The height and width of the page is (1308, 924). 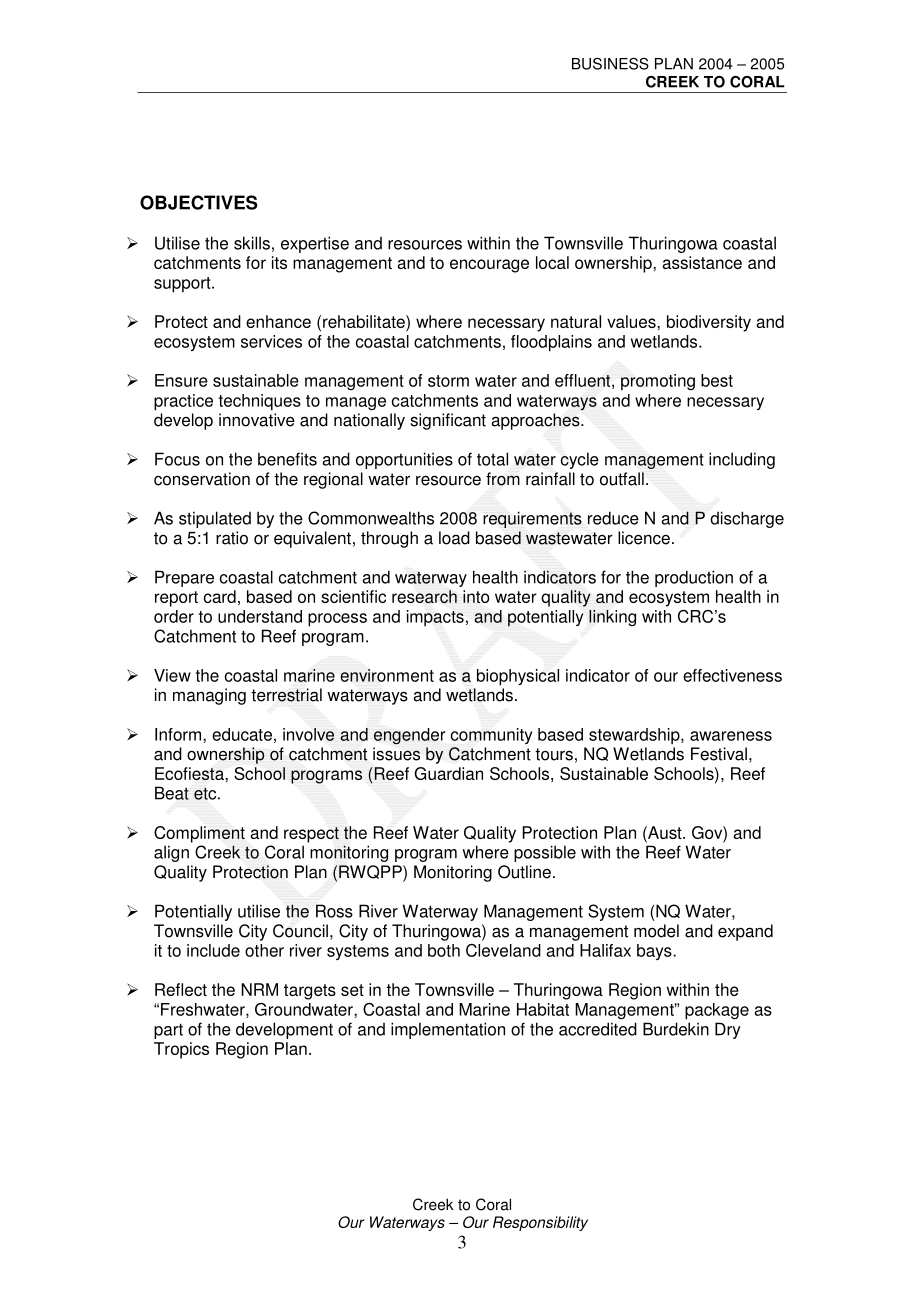 I want to click on understand, so click(x=260, y=616).
